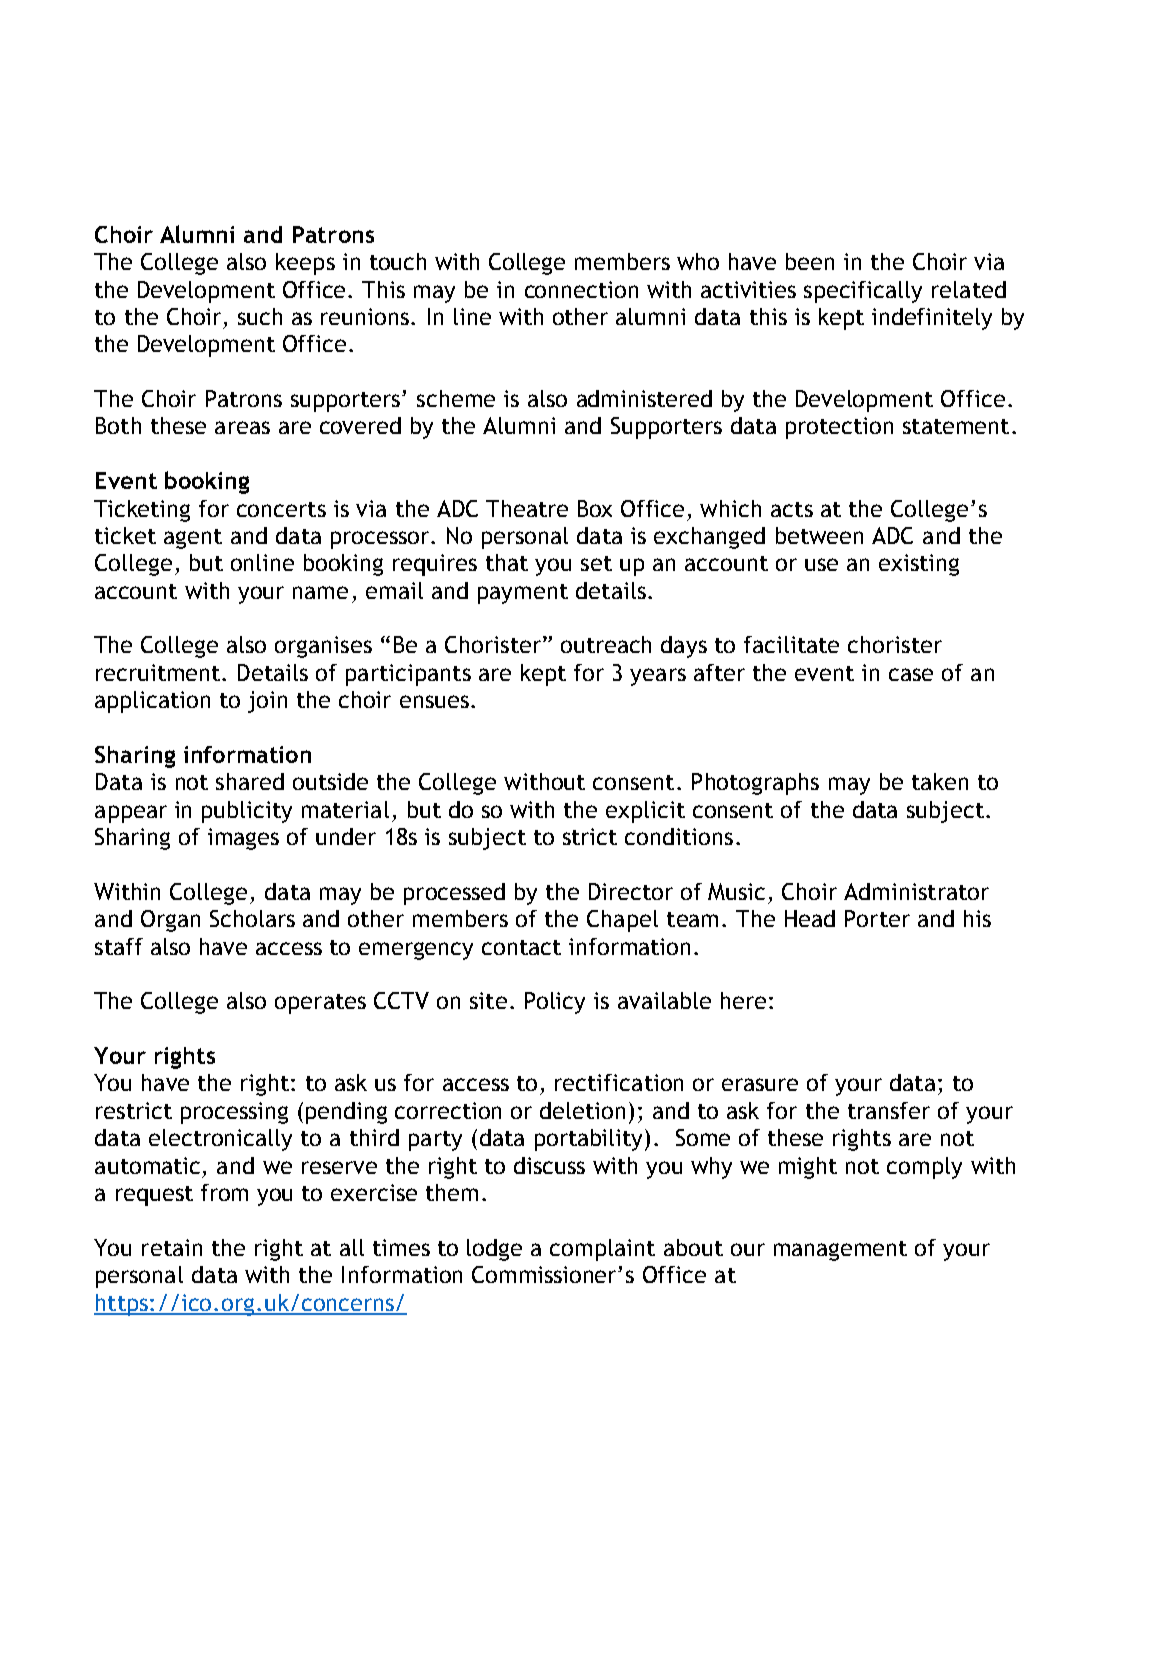 The width and height of the screenshot is (1170, 1654). Describe the element at coordinates (581, 289) in the screenshot. I see `connection` at that location.
